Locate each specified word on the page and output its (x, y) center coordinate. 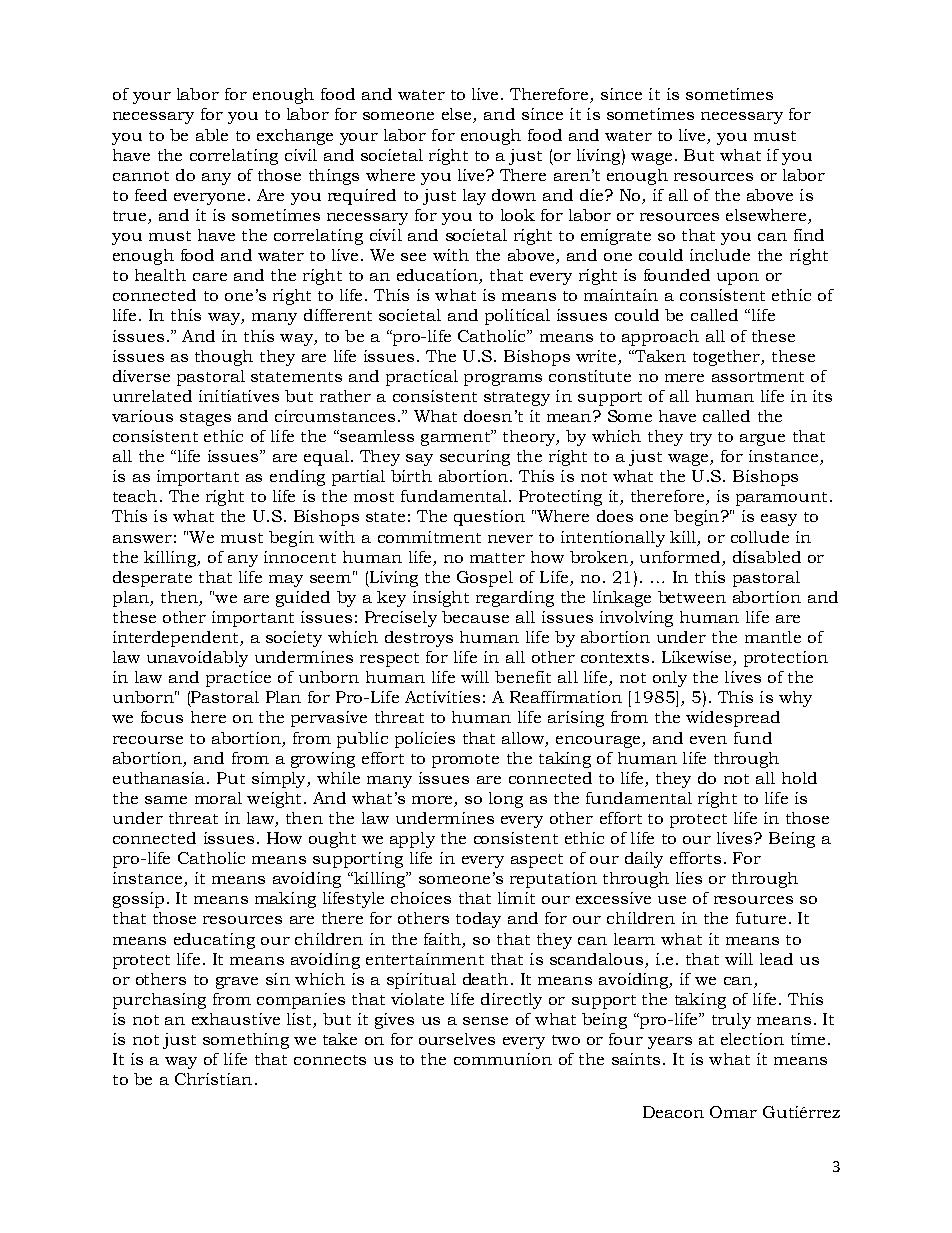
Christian (213, 1079)
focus (162, 717)
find (809, 235)
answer (142, 539)
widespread (733, 719)
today (478, 920)
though (224, 358)
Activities (442, 697)
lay (474, 197)
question (489, 518)
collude (760, 537)
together (728, 358)
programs (503, 380)
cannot (141, 176)
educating (214, 941)
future (761, 918)
